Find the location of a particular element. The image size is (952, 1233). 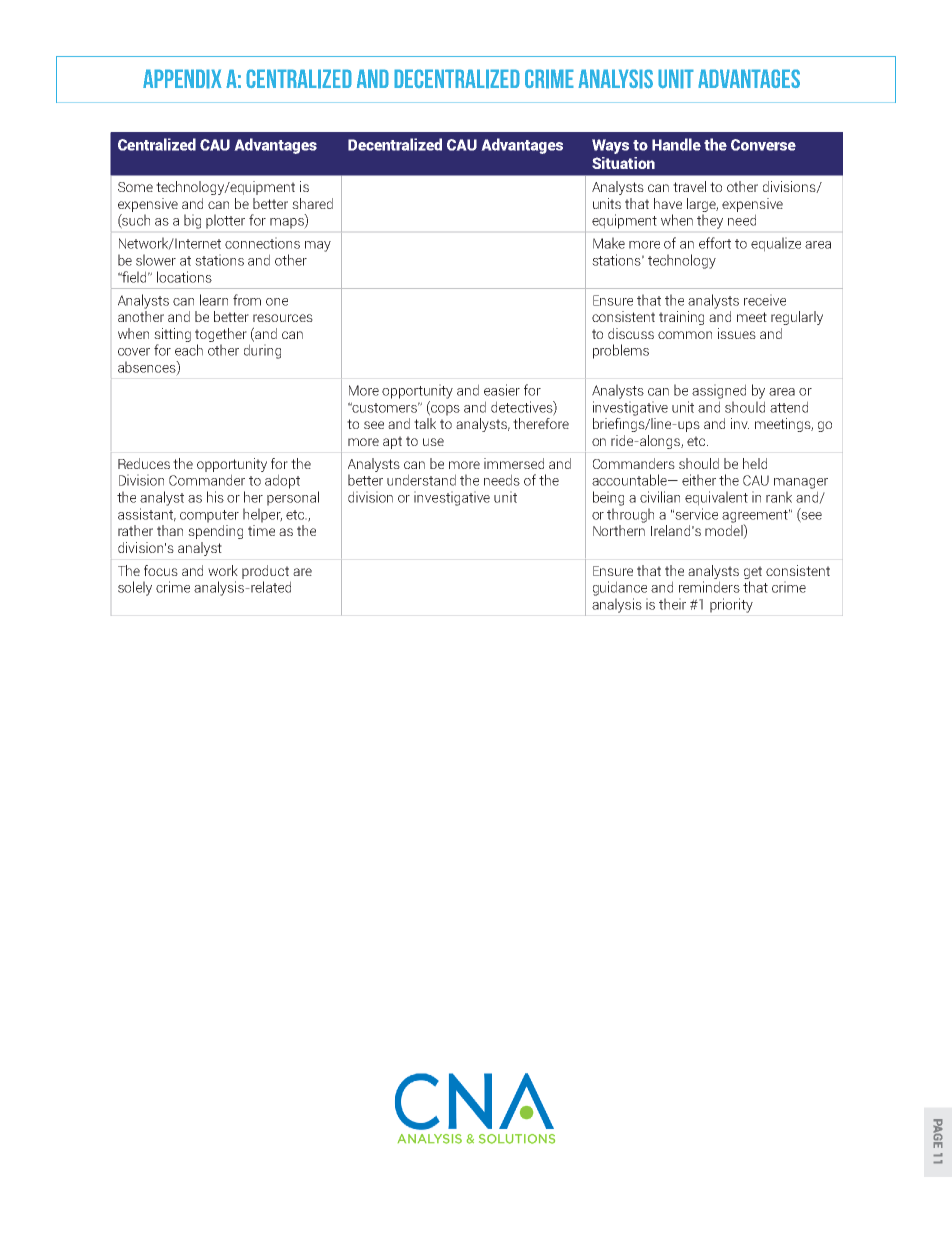

easier is located at coordinates (502, 390).
